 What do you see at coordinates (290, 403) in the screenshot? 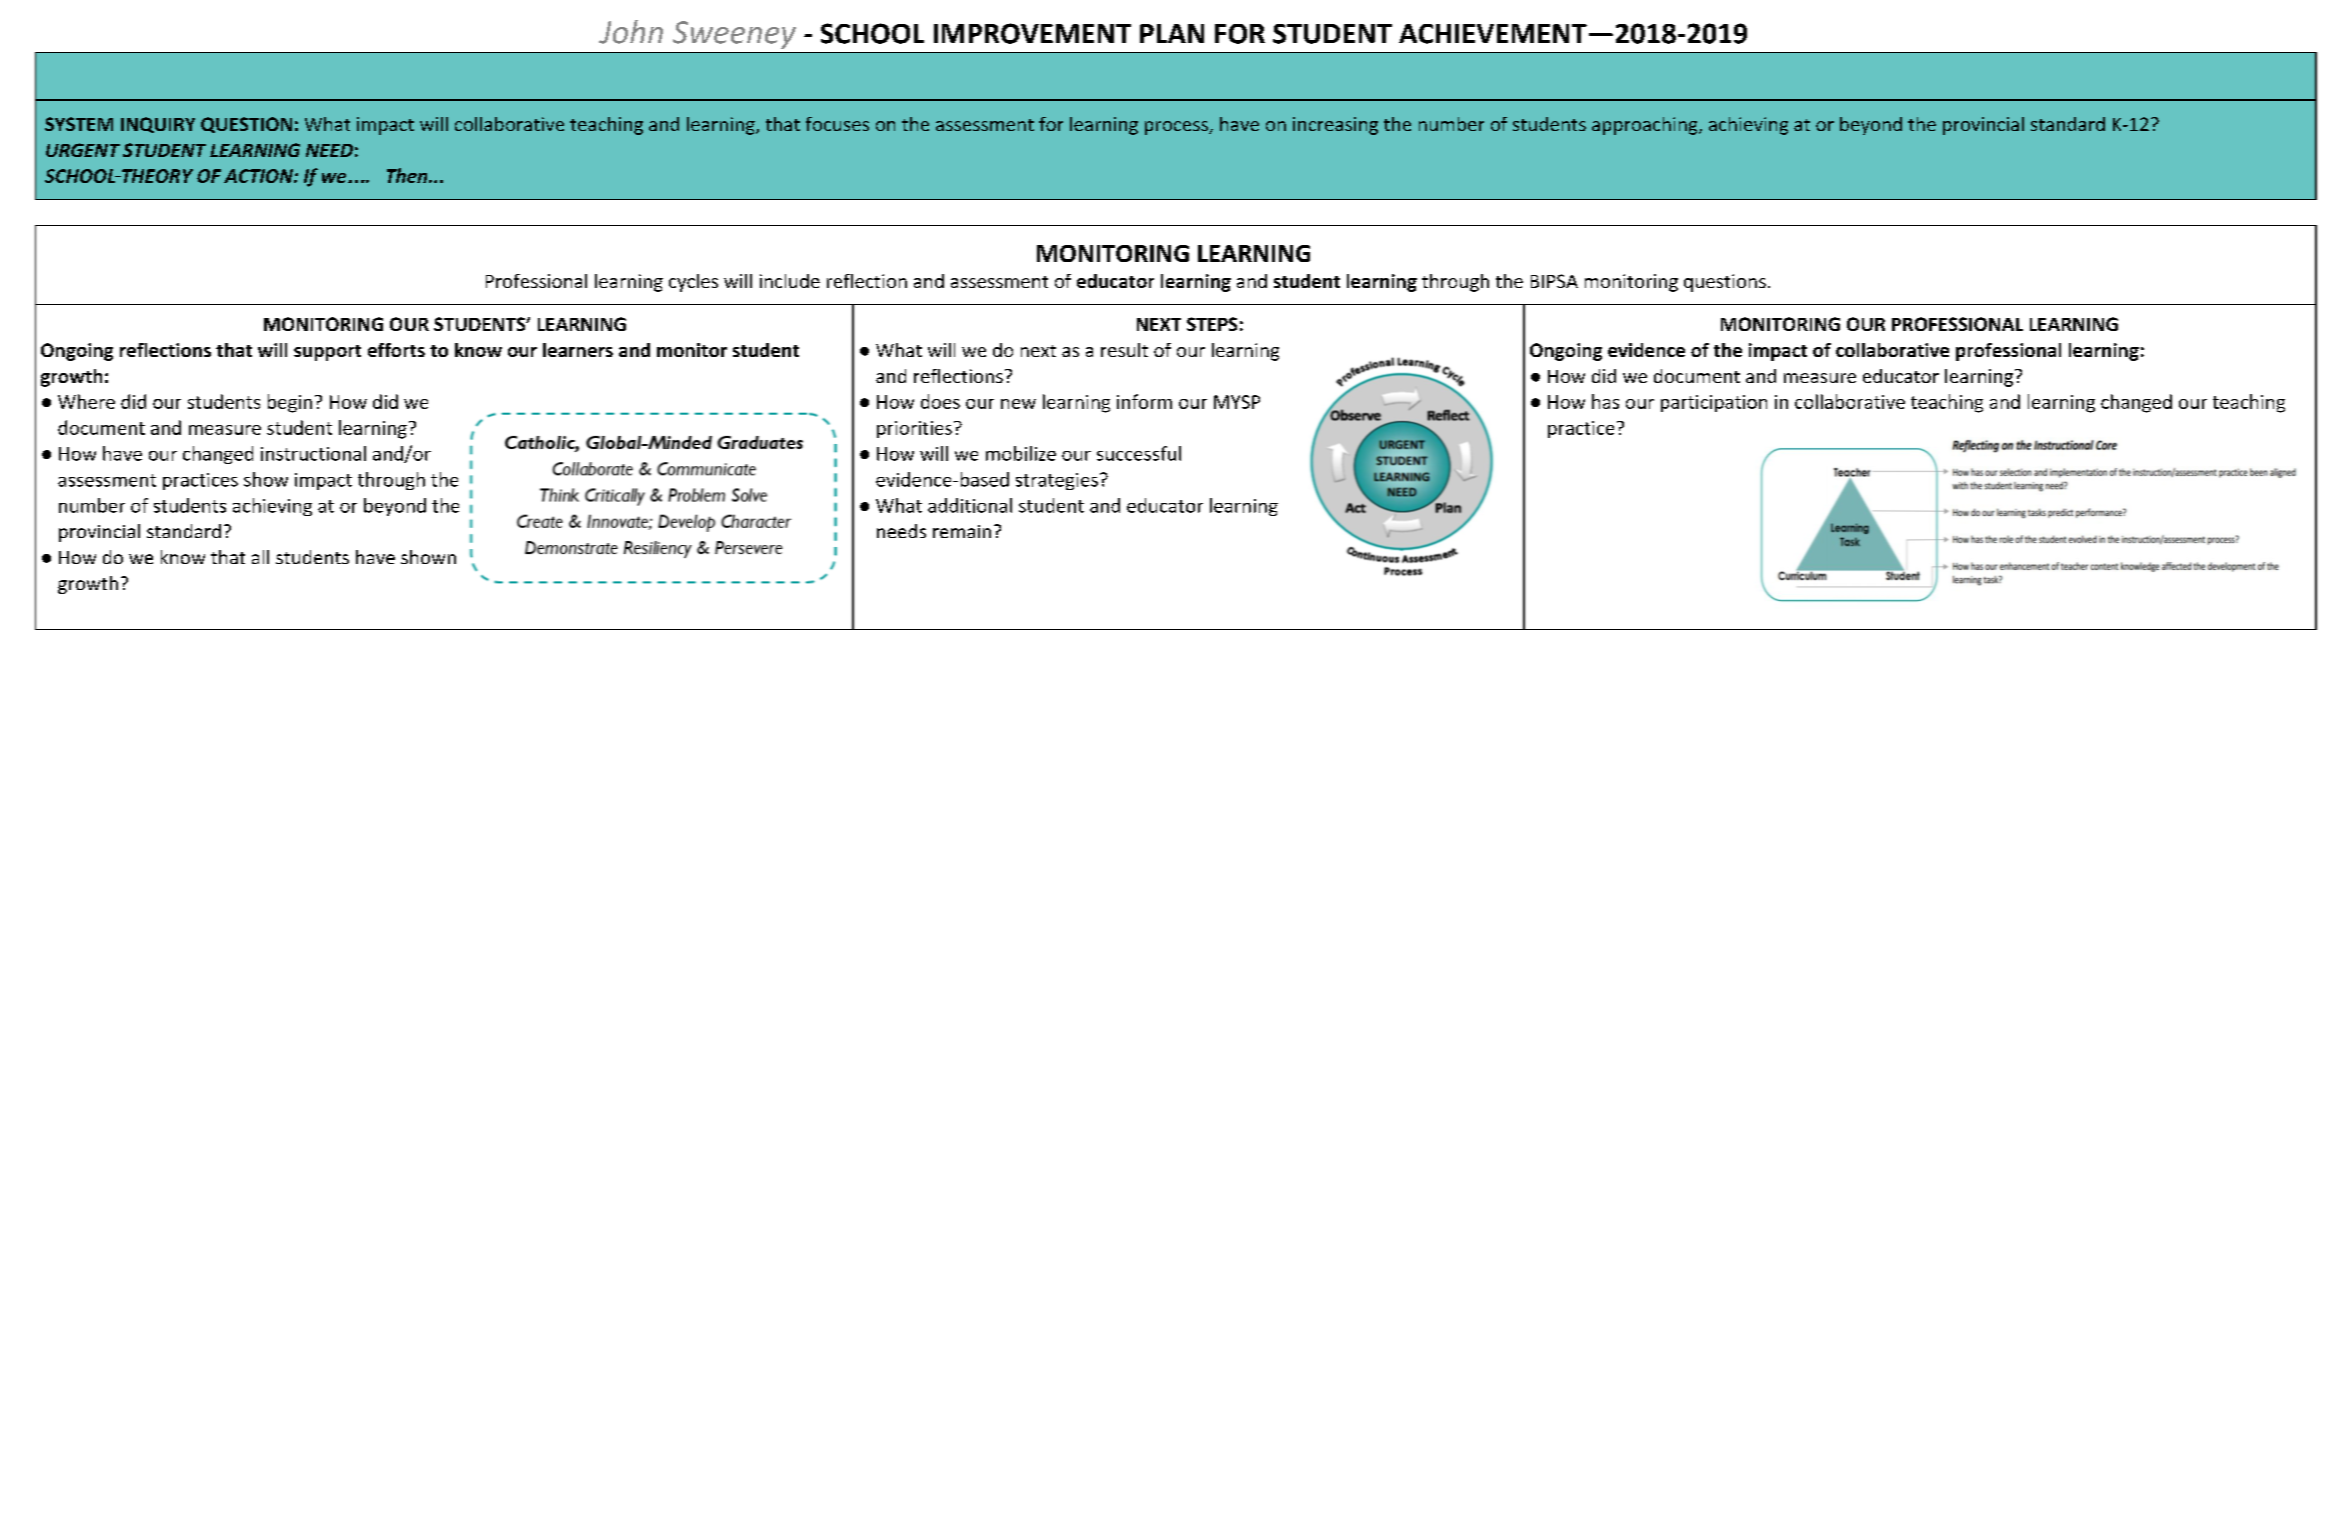
I see `begin` at bounding box center [290, 403].
